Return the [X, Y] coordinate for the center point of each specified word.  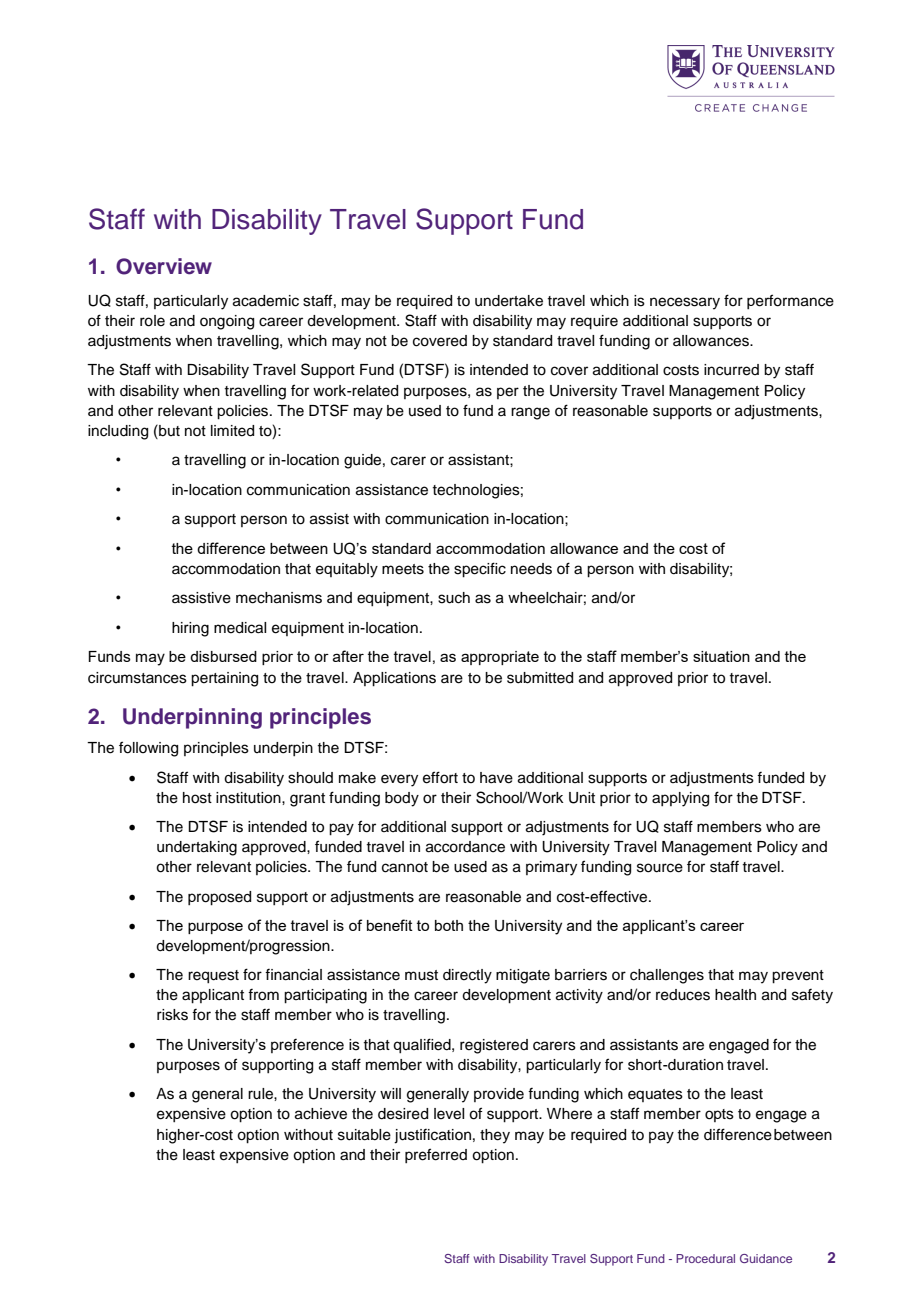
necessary [685, 303]
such [454, 598]
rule [261, 1094]
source [660, 868]
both [449, 925]
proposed [219, 898]
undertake [509, 301]
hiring [190, 629]
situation [721, 656]
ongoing [227, 322]
